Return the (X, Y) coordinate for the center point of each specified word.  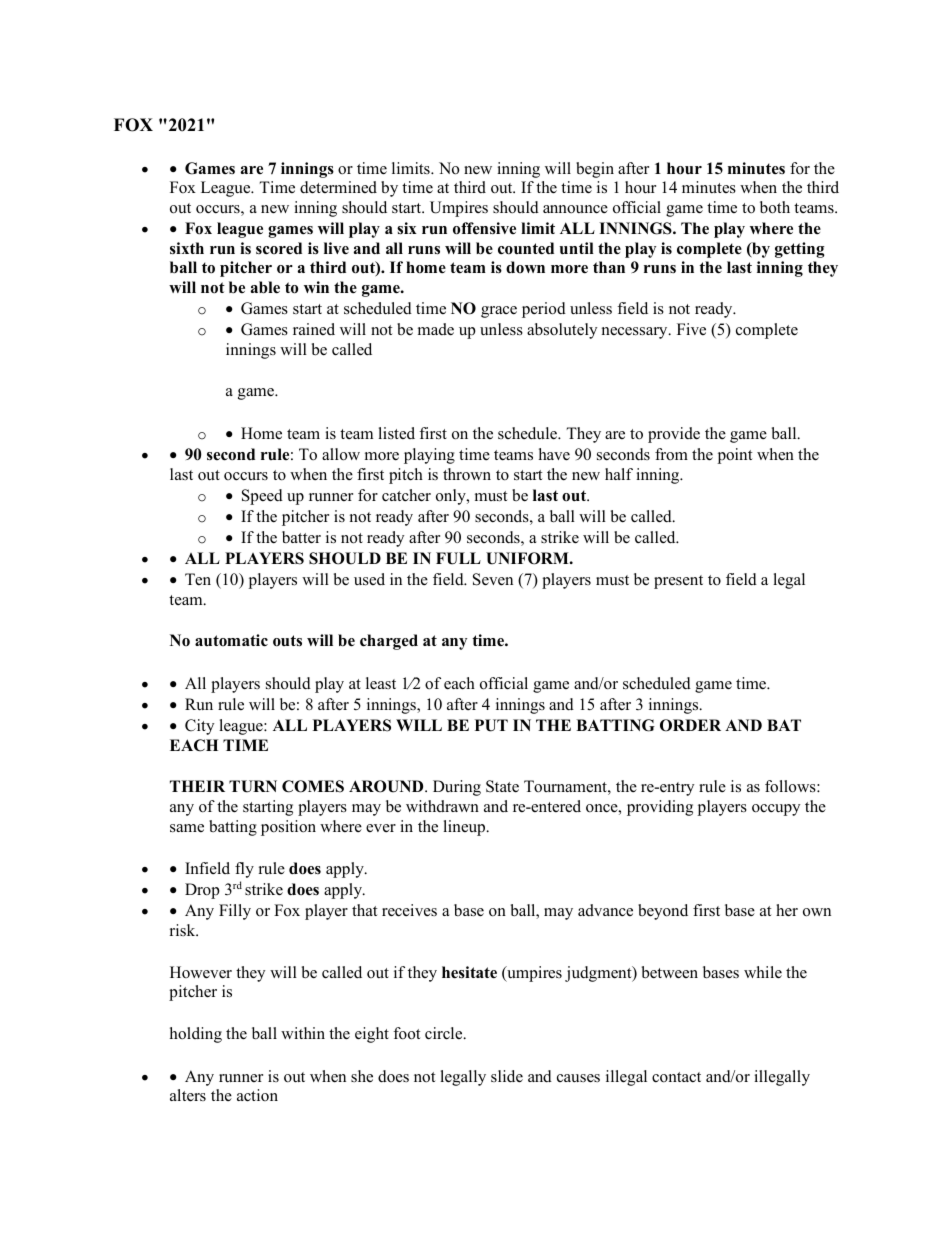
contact (676, 1077)
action (257, 1095)
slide (507, 1076)
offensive (484, 228)
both (775, 207)
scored (279, 248)
